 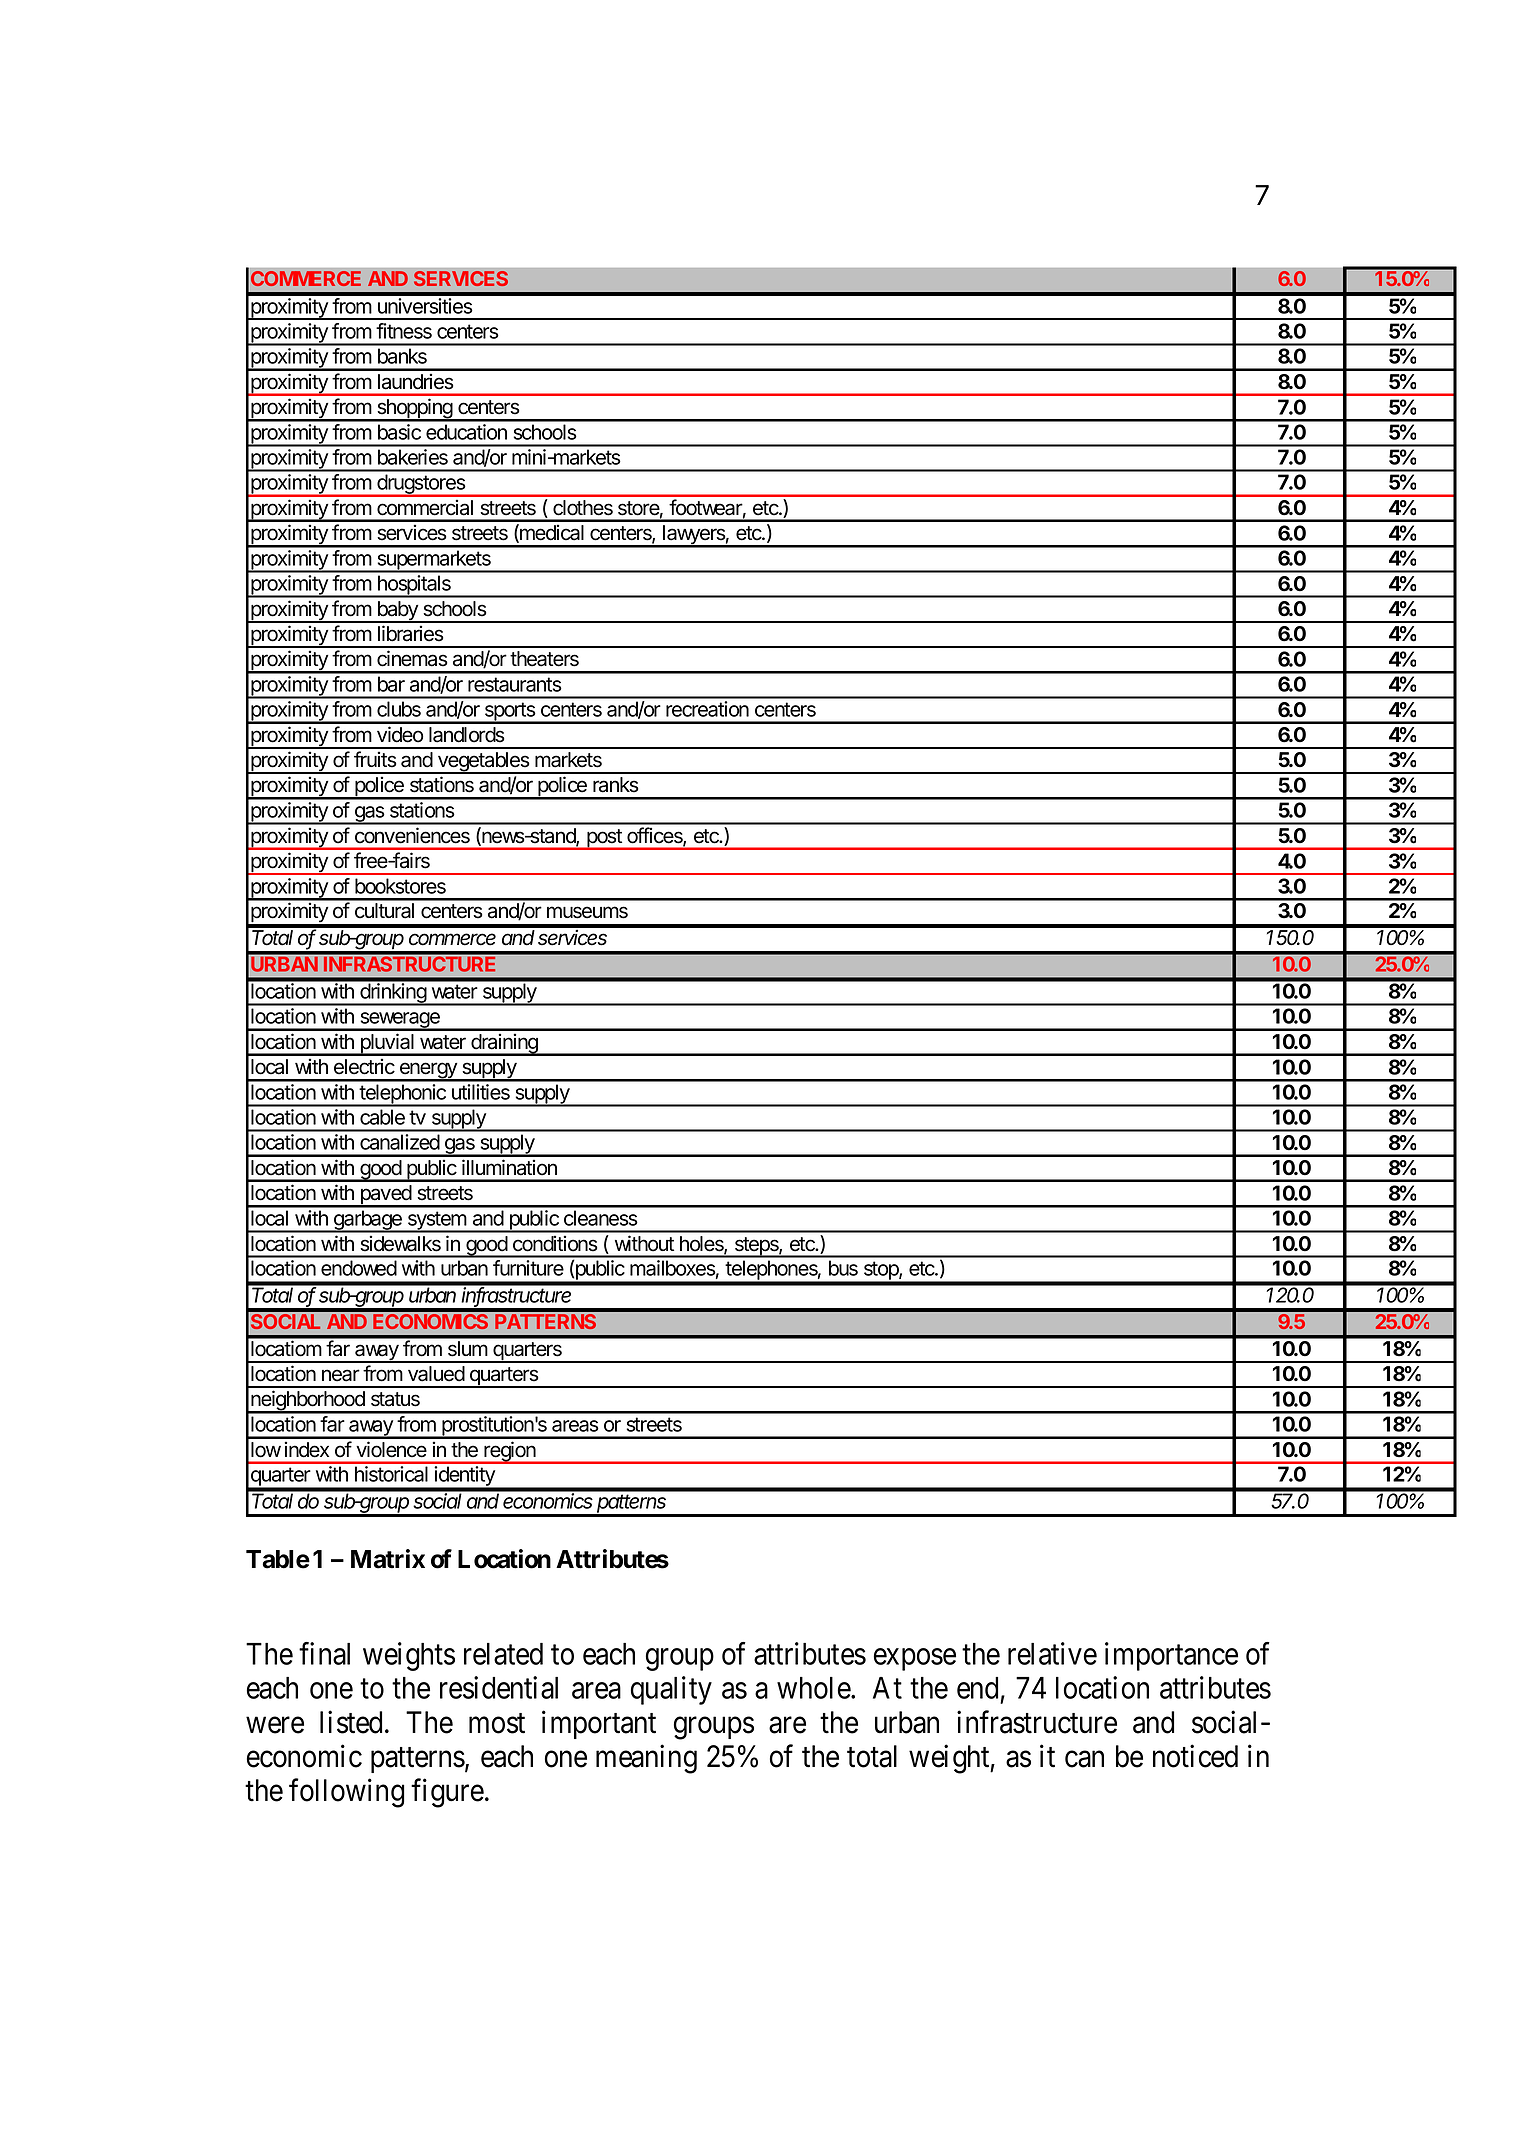 I want to click on status, so click(x=395, y=1399).
